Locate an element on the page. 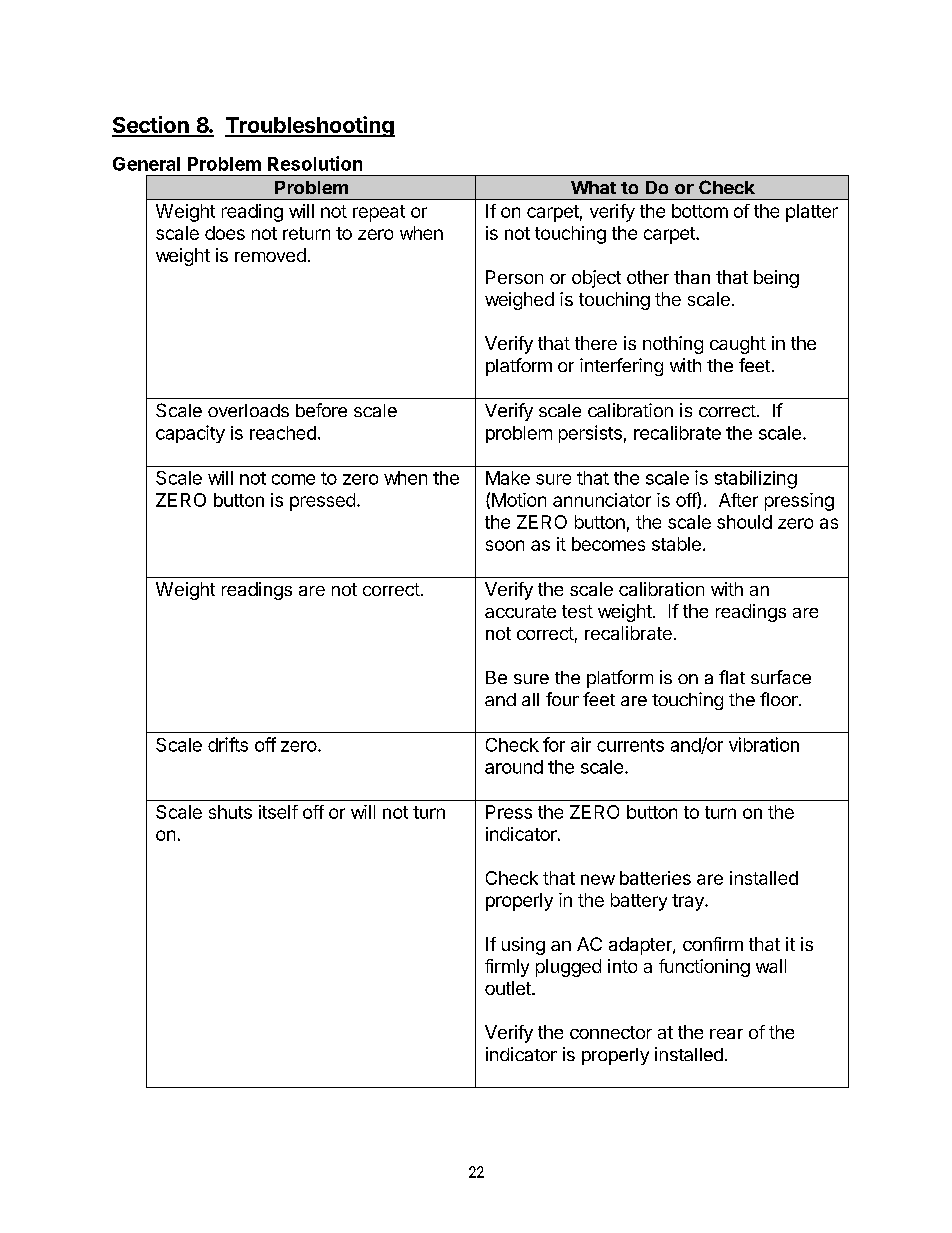 The height and width of the image is (1233, 952). What is located at coordinates (593, 187).
